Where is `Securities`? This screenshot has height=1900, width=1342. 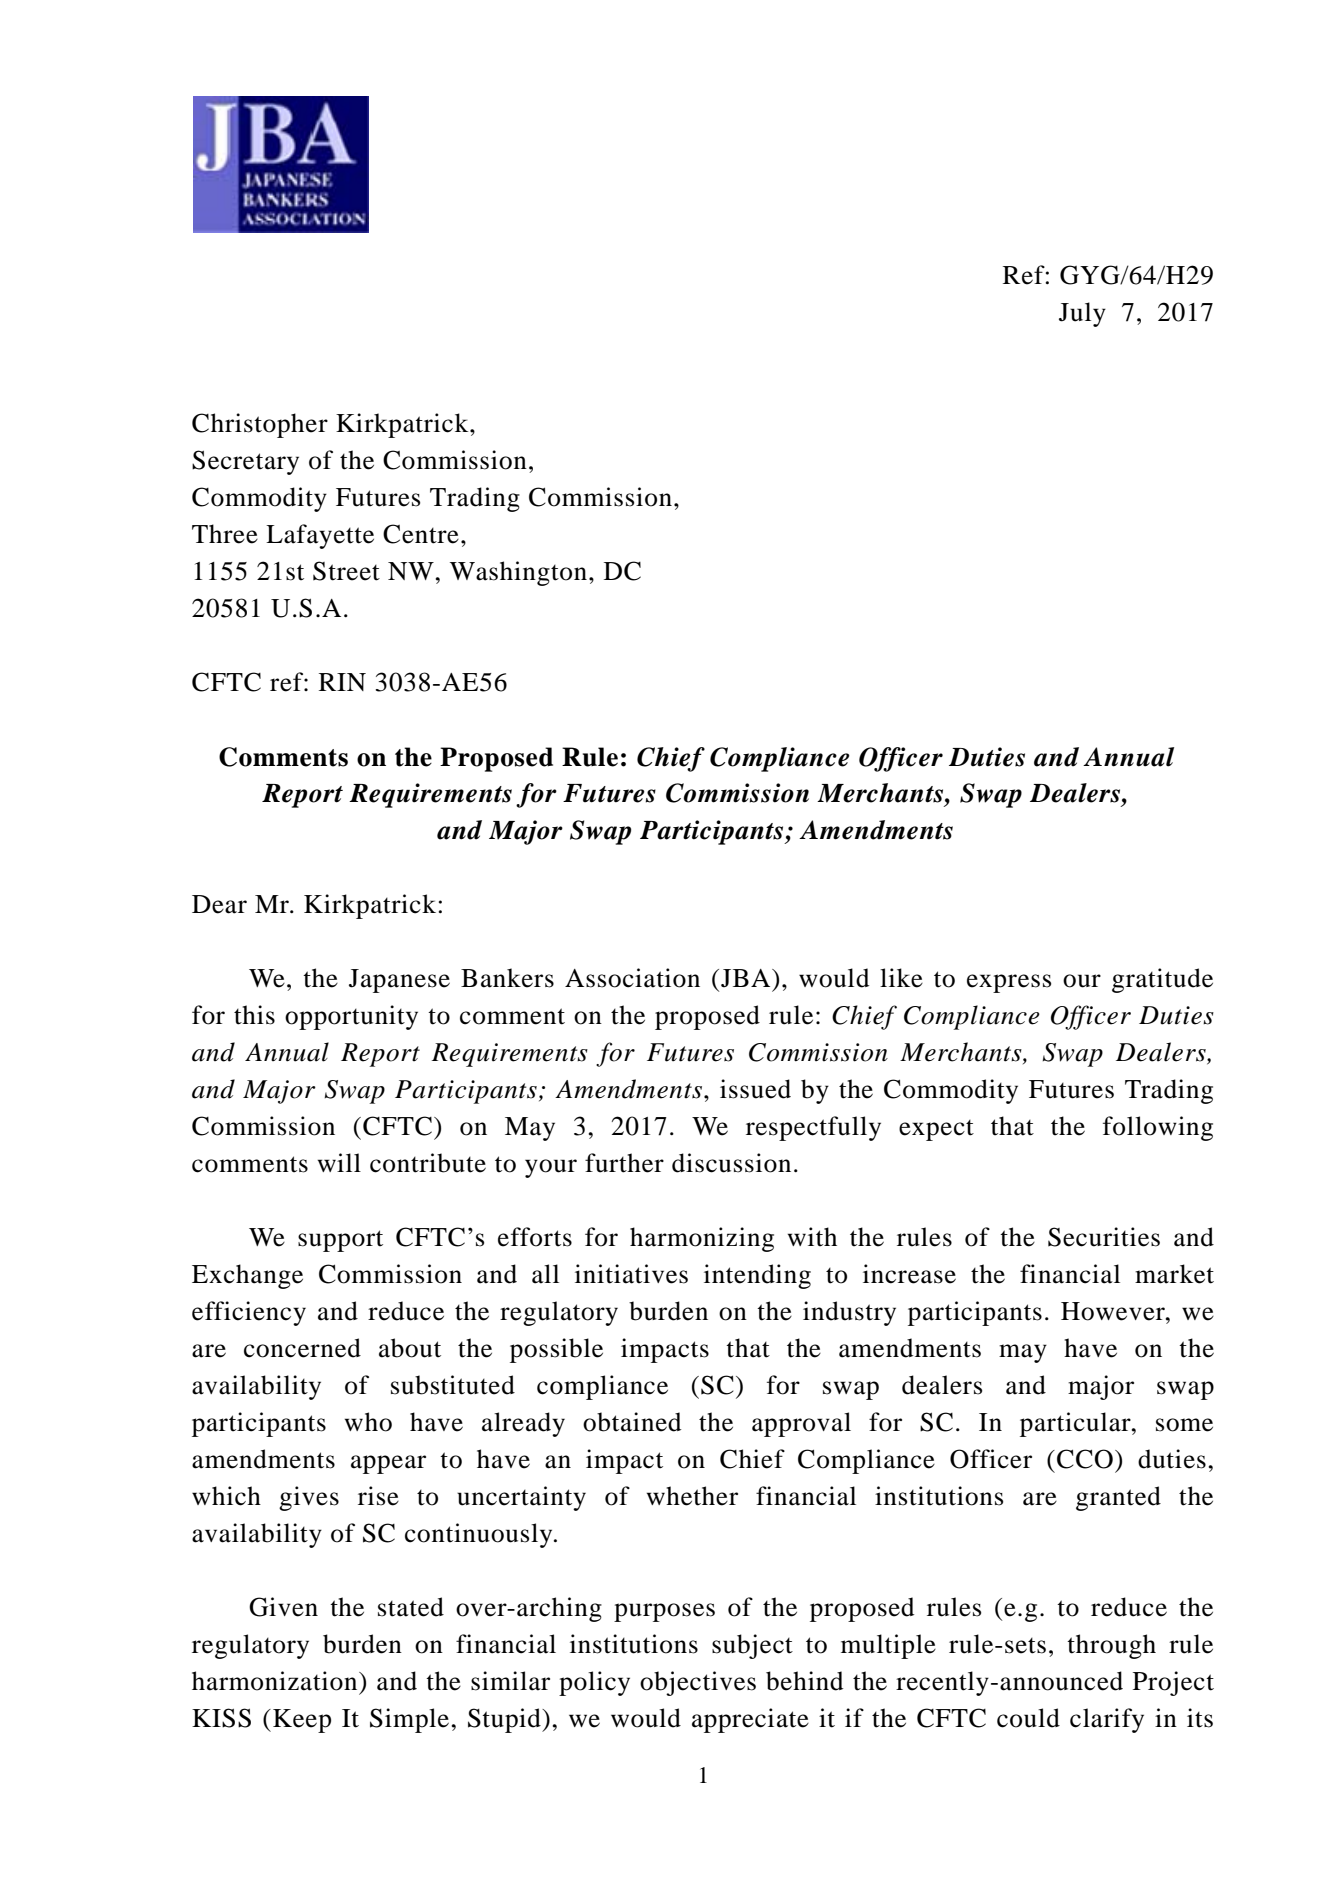
Securities is located at coordinates (1104, 1237).
